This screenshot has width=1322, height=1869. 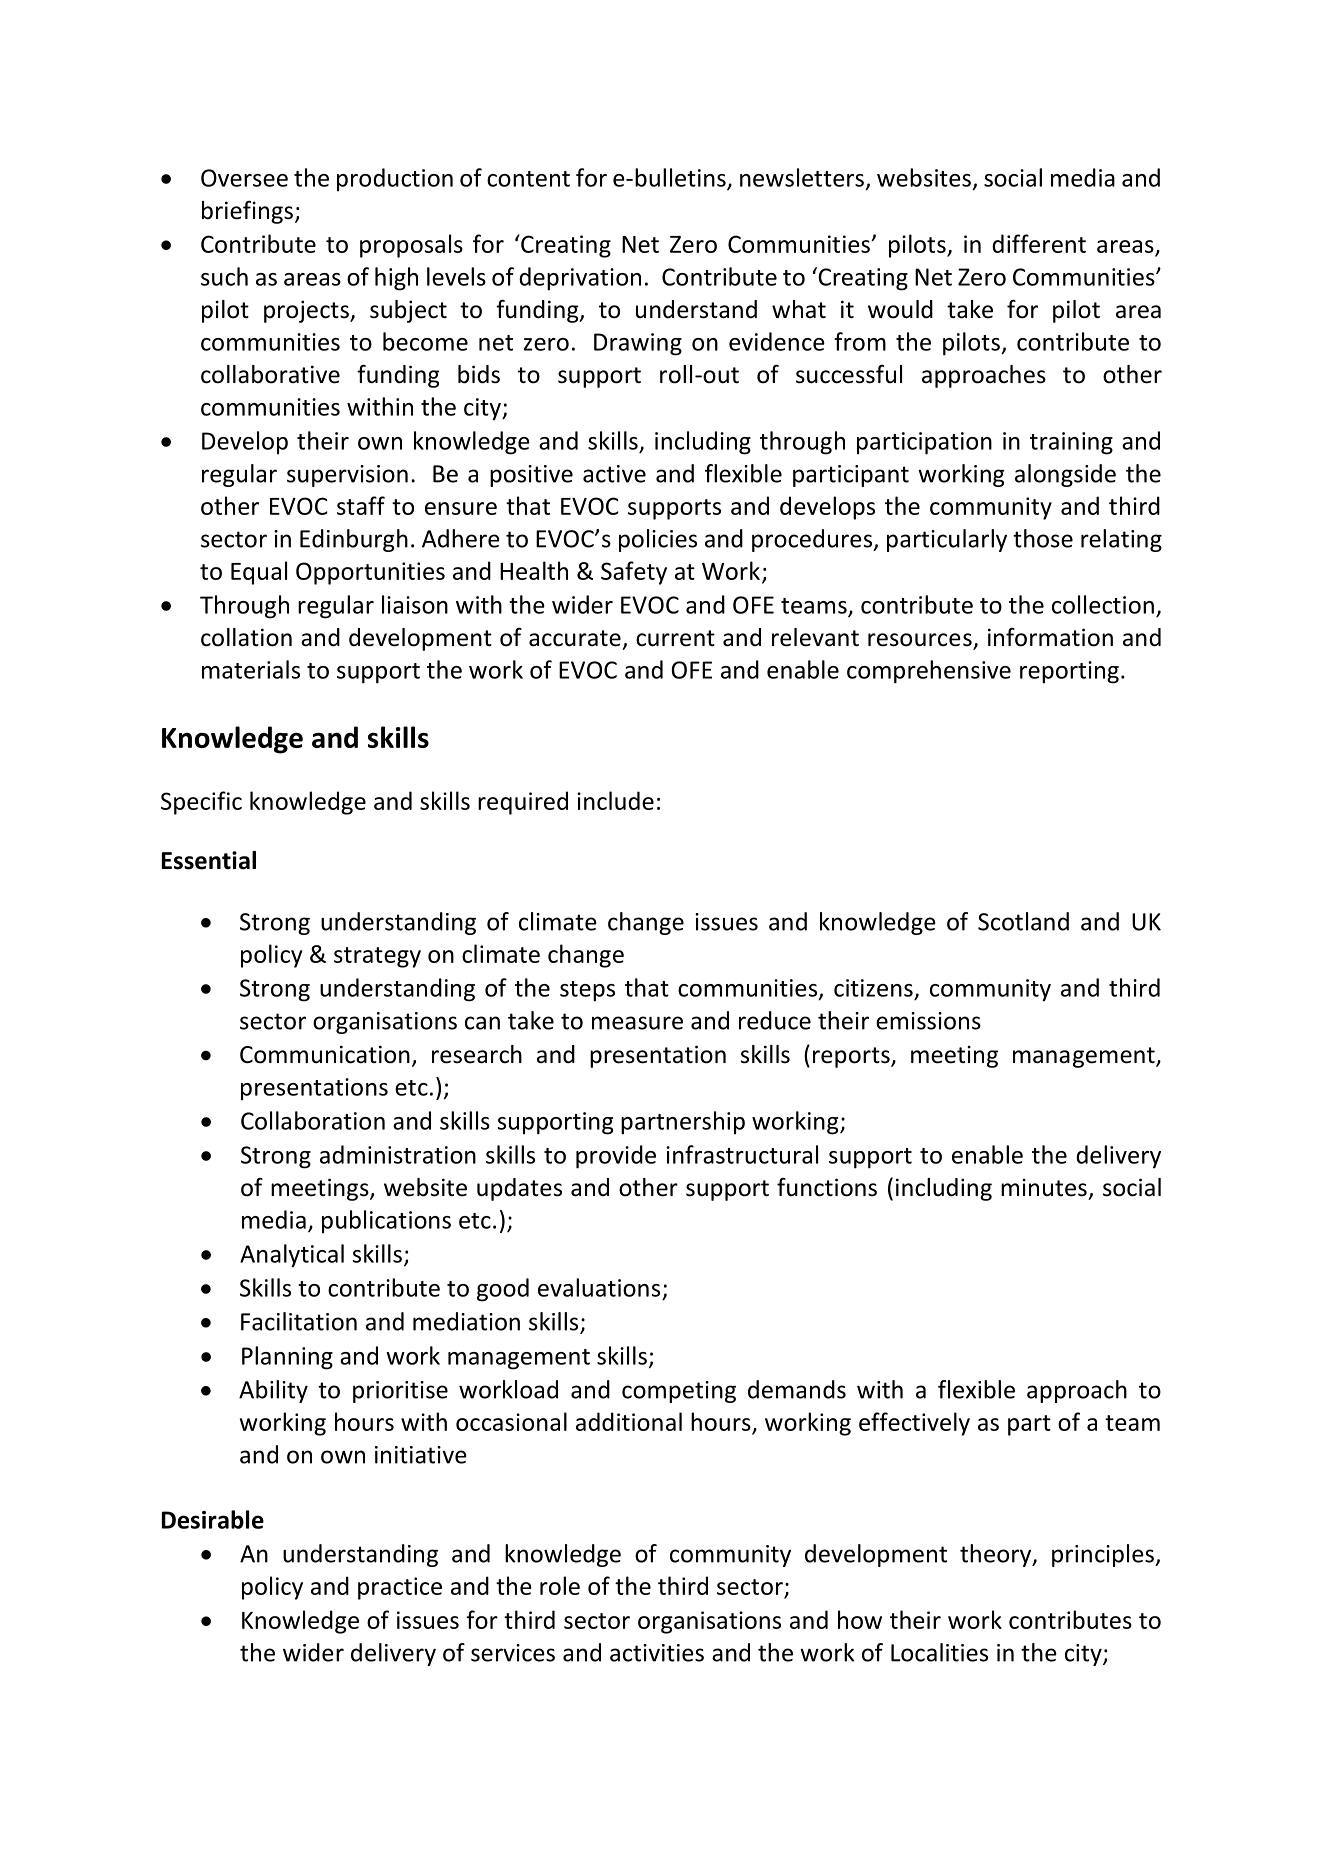 What do you see at coordinates (400, 1588) in the screenshot?
I see `practice` at bounding box center [400, 1588].
